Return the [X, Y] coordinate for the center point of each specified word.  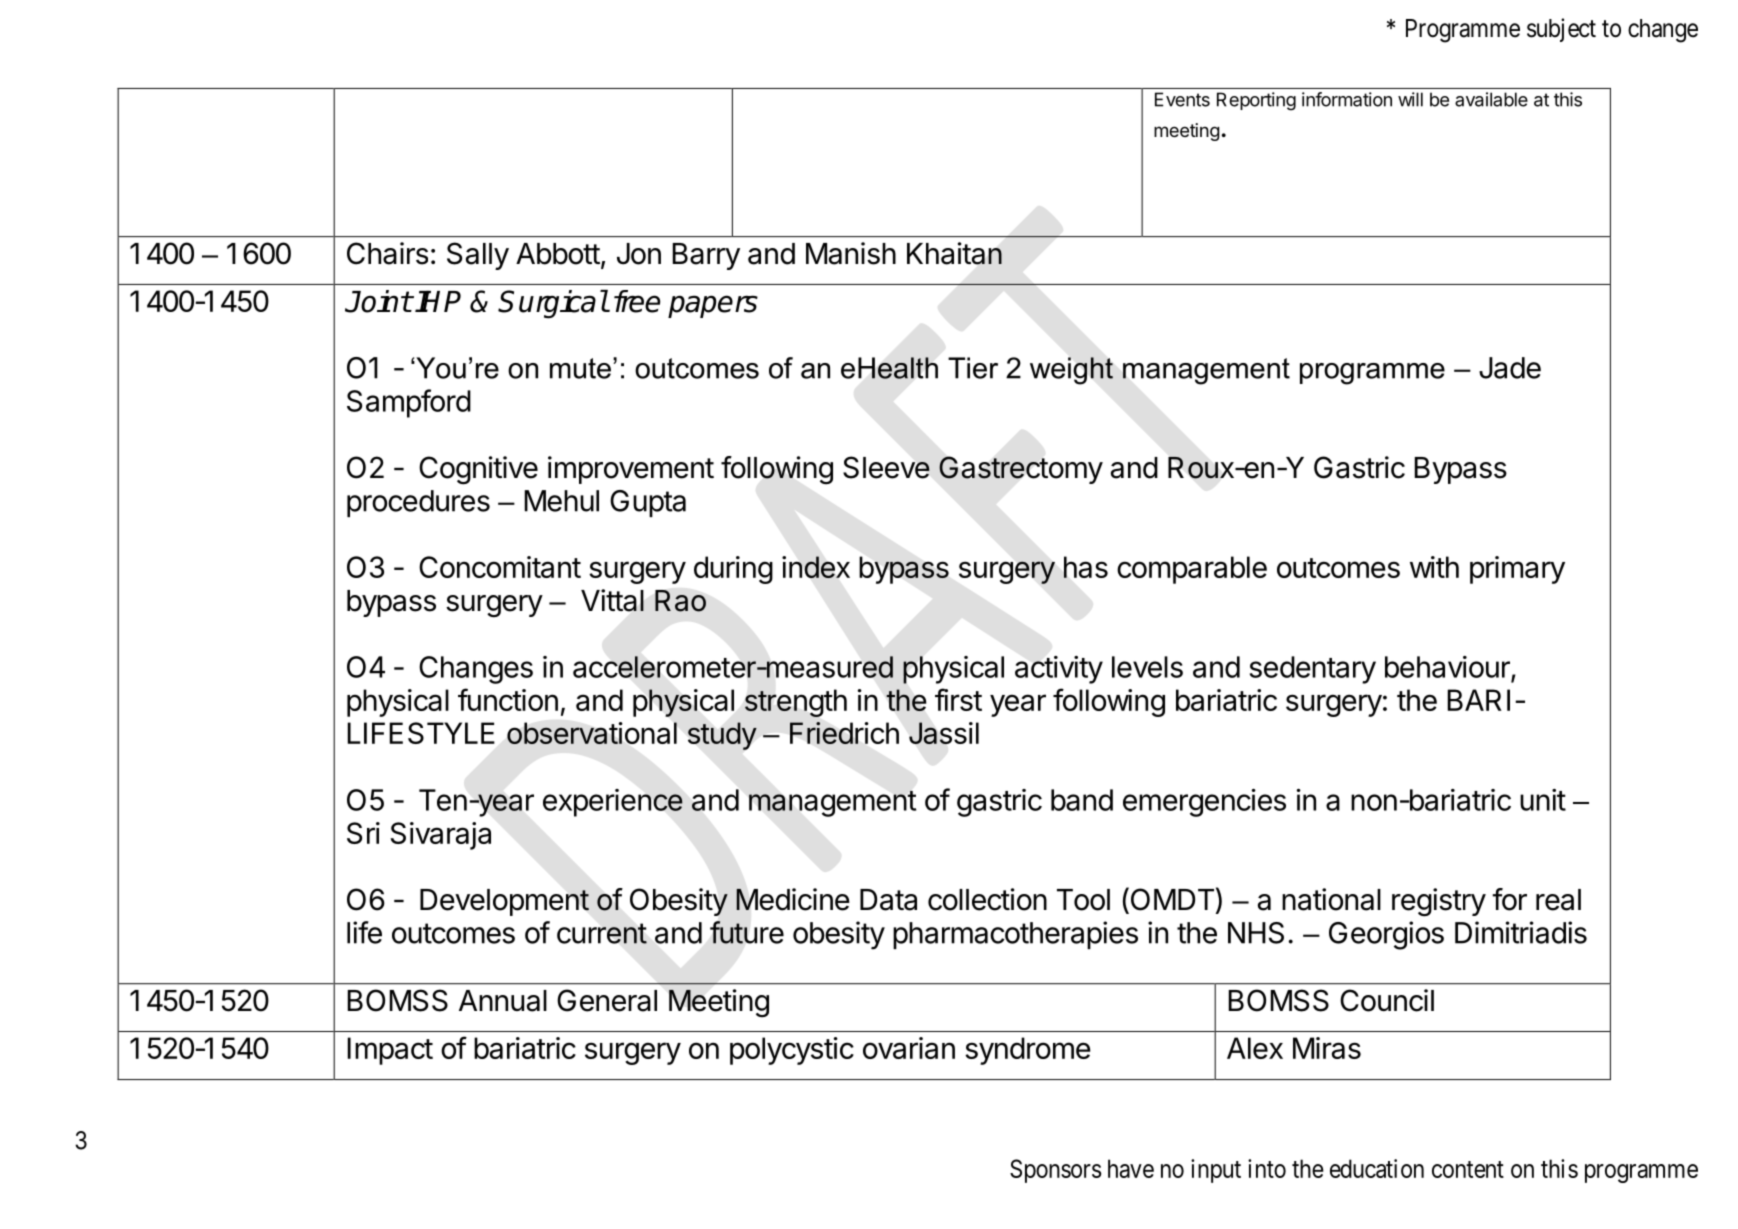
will [1410, 99]
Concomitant [500, 567]
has [1086, 567]
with [1434, 567]
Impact [390, 1051]
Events [1182, 99]
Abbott [558, 254]
